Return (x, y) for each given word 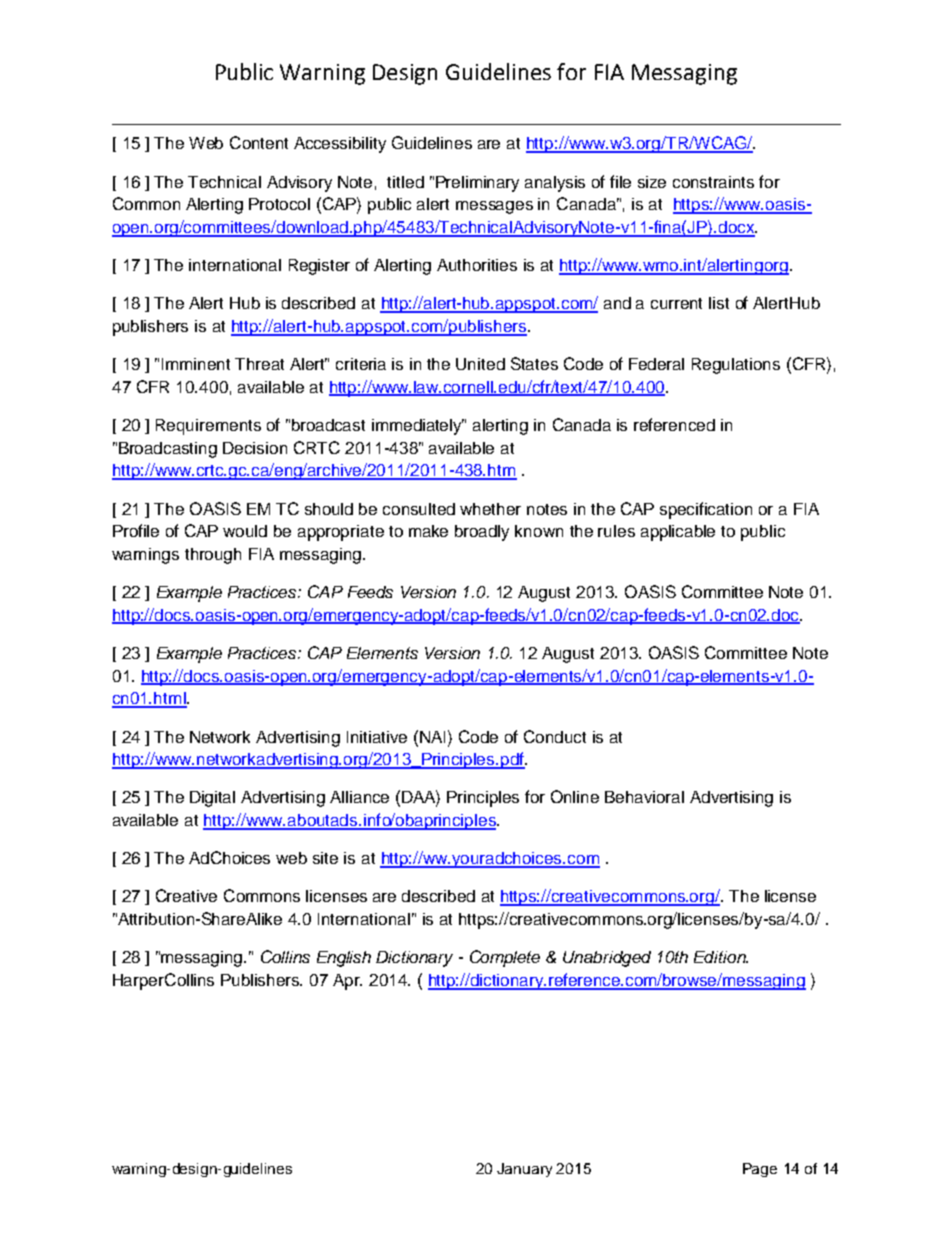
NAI (434, 736)
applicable (678, 533)
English (344, 959)
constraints (713, 182)
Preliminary (477, 184)
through (213, 556)
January (524, 1170)
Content (259, 142)
